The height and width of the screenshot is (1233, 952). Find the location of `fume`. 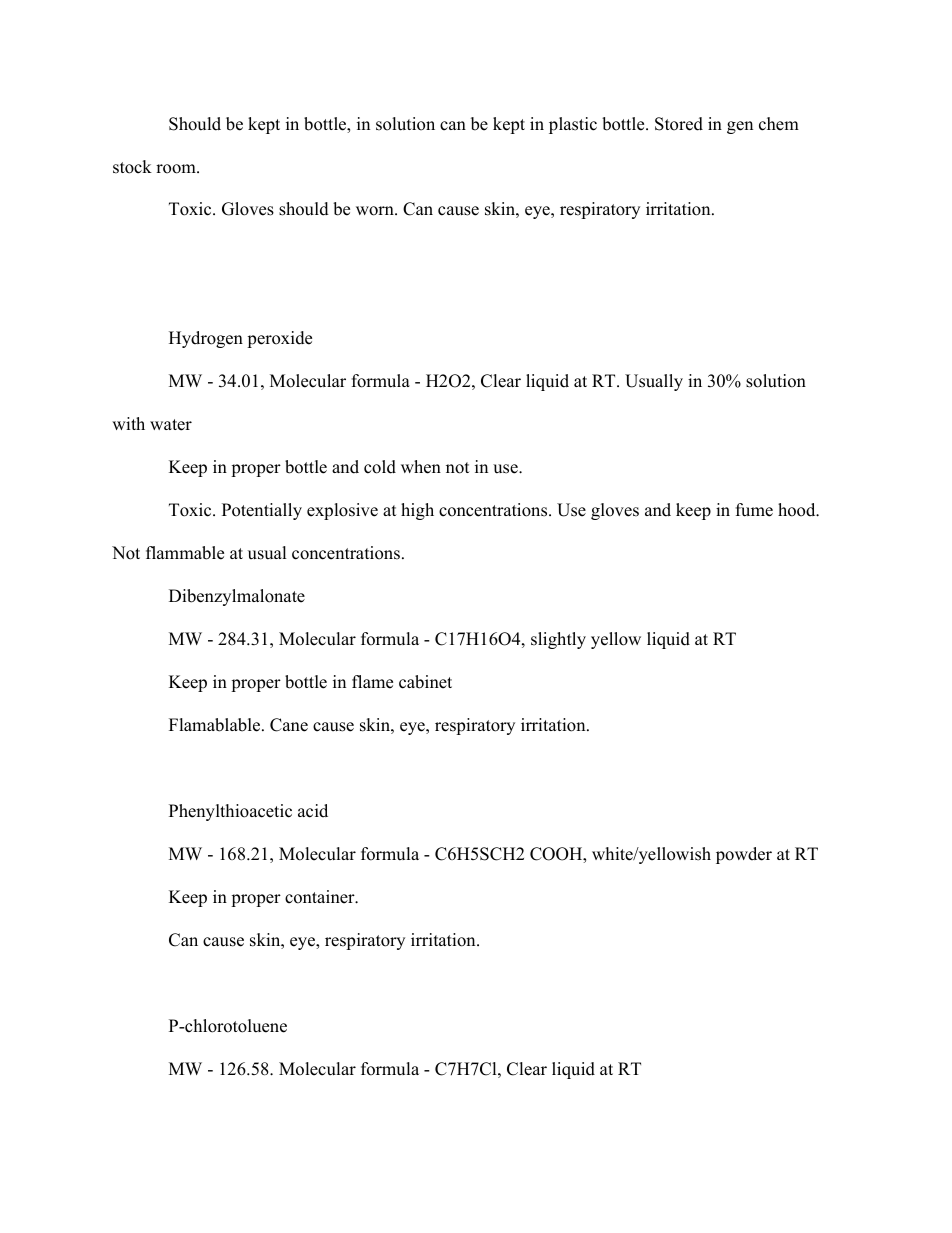

fume is located at coordinates (754, 510).
